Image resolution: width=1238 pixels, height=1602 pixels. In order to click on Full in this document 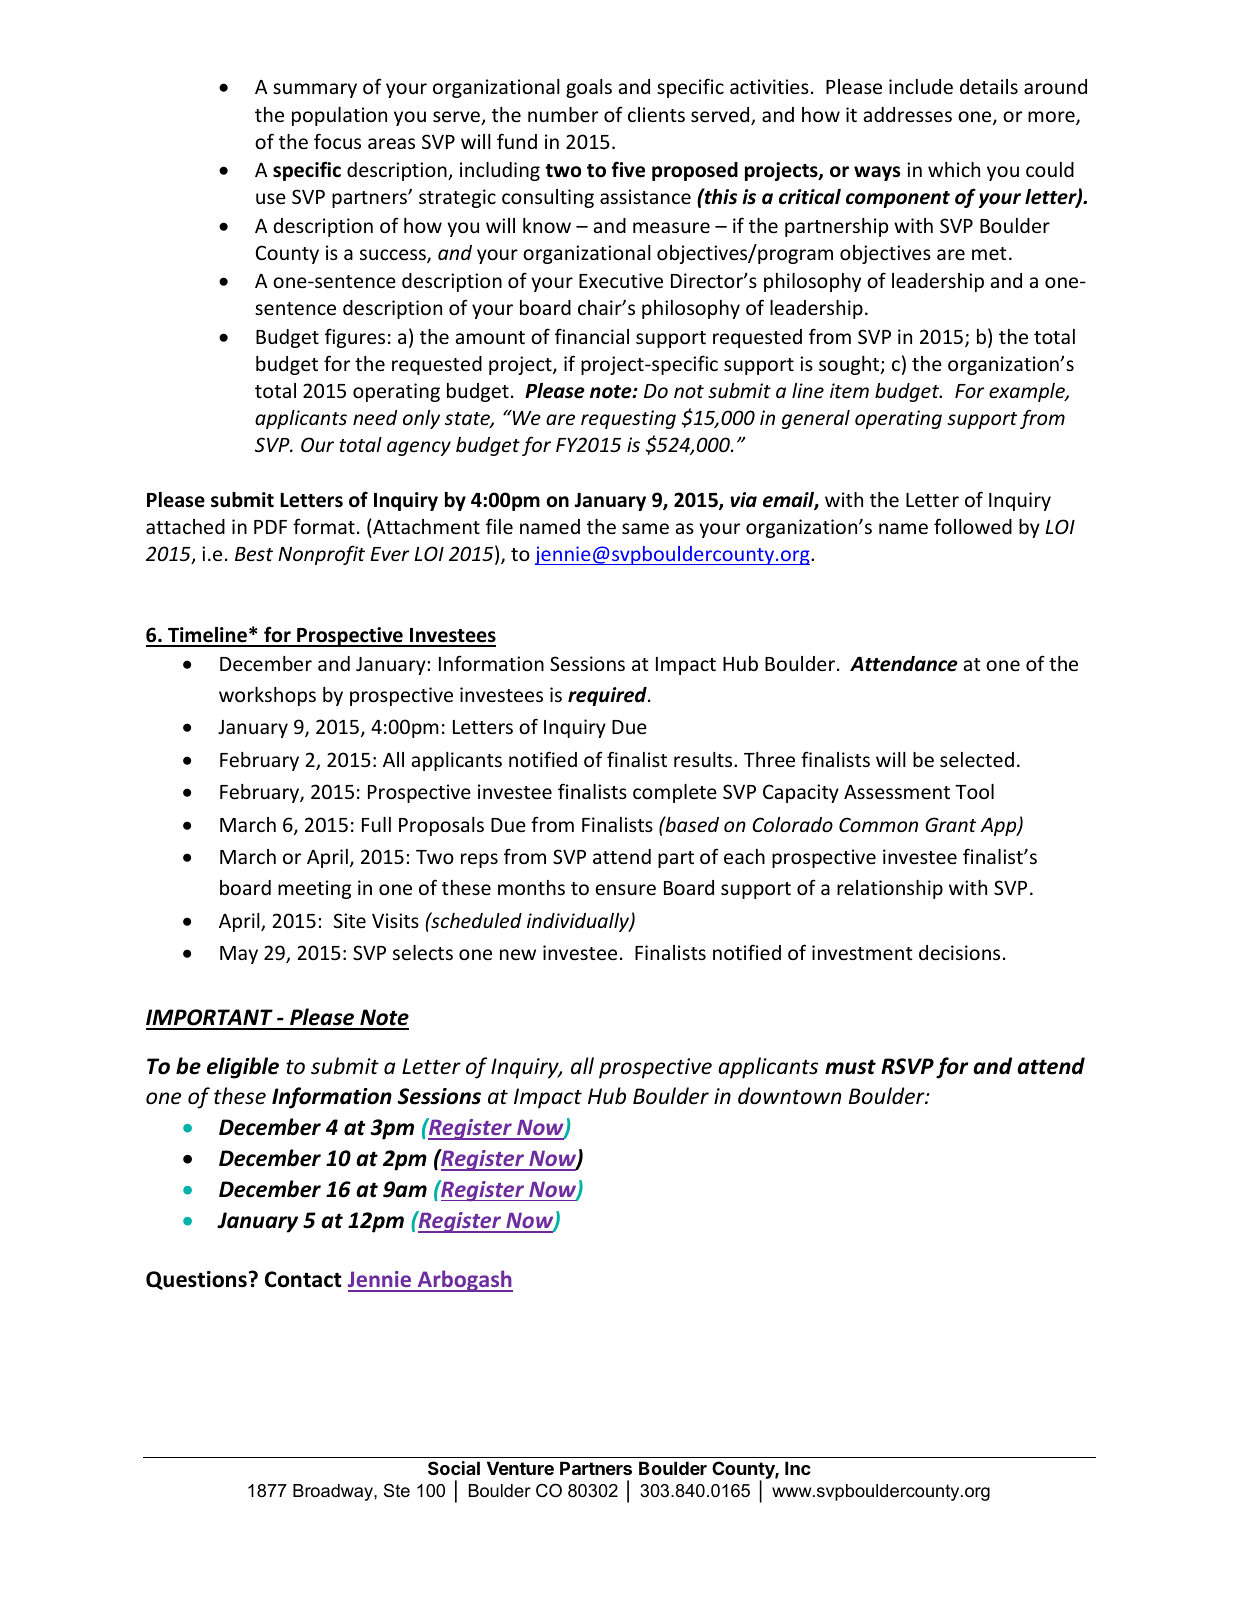, I will do `click(376, 824)`.
